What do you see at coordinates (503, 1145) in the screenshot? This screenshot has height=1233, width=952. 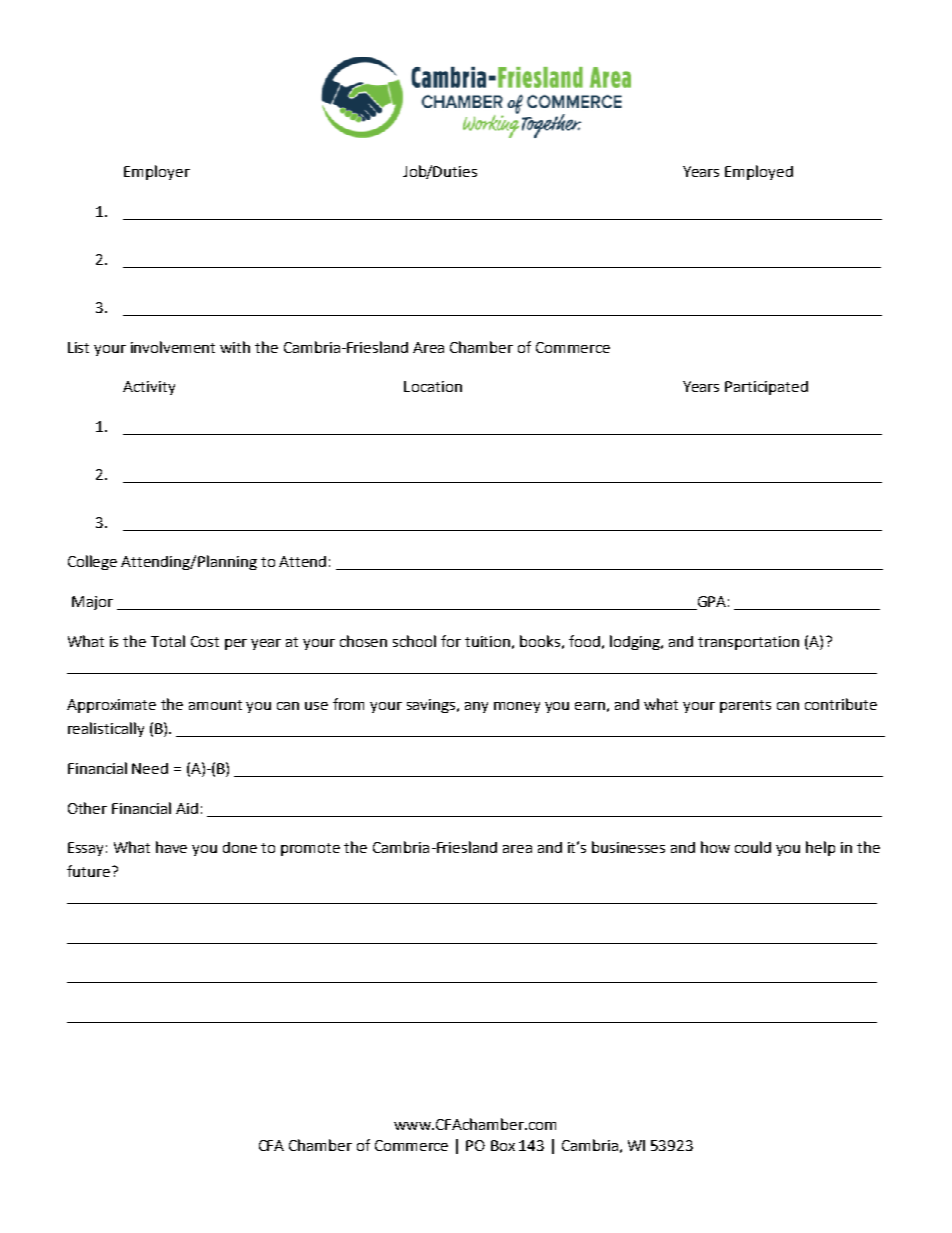 I see `Box` at bounding box center [503, 1145].
